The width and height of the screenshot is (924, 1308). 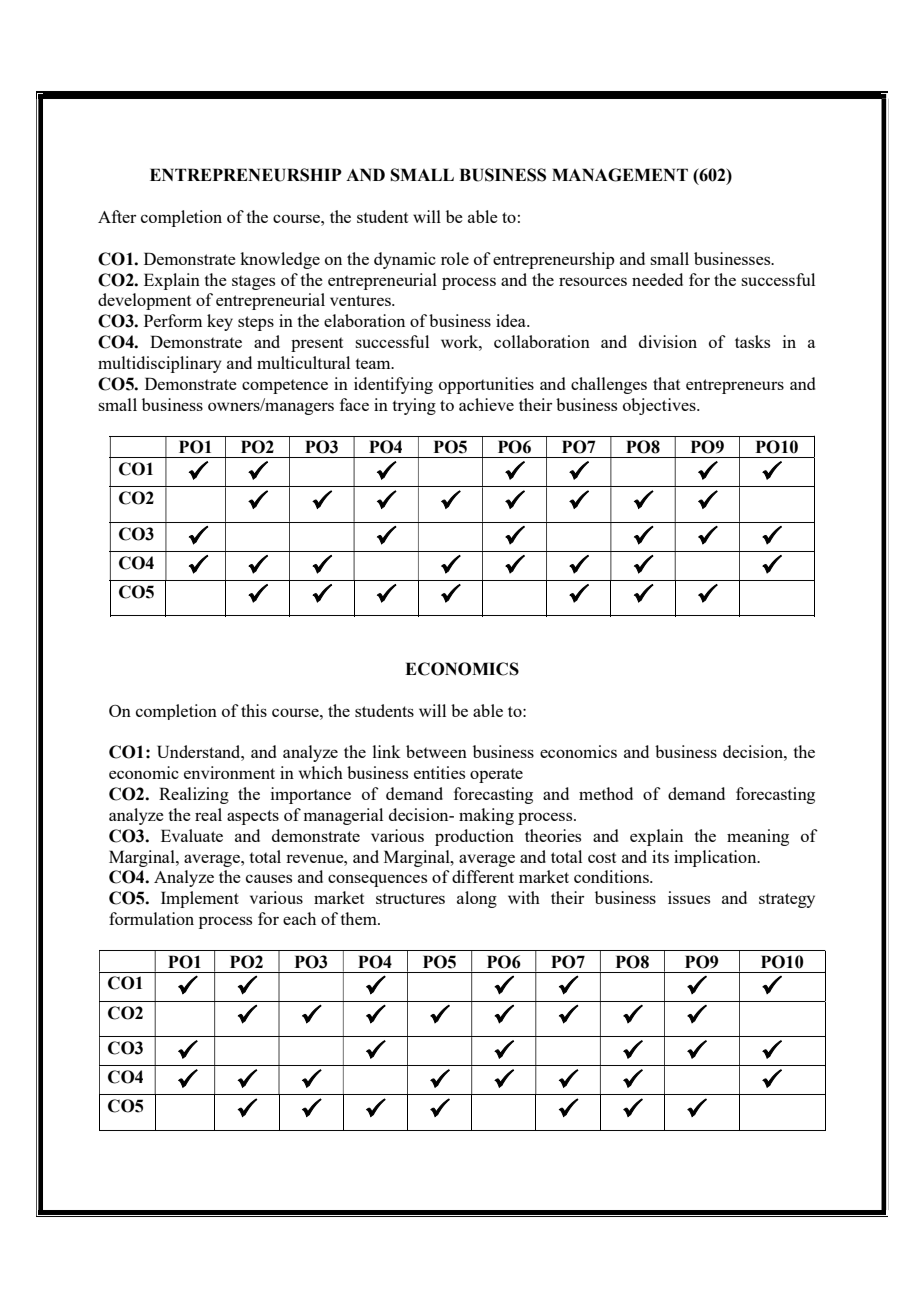 What do you see at coordinates (689, 897) in the screenshot?
I see `issues` at bounding box center [689, 897].
